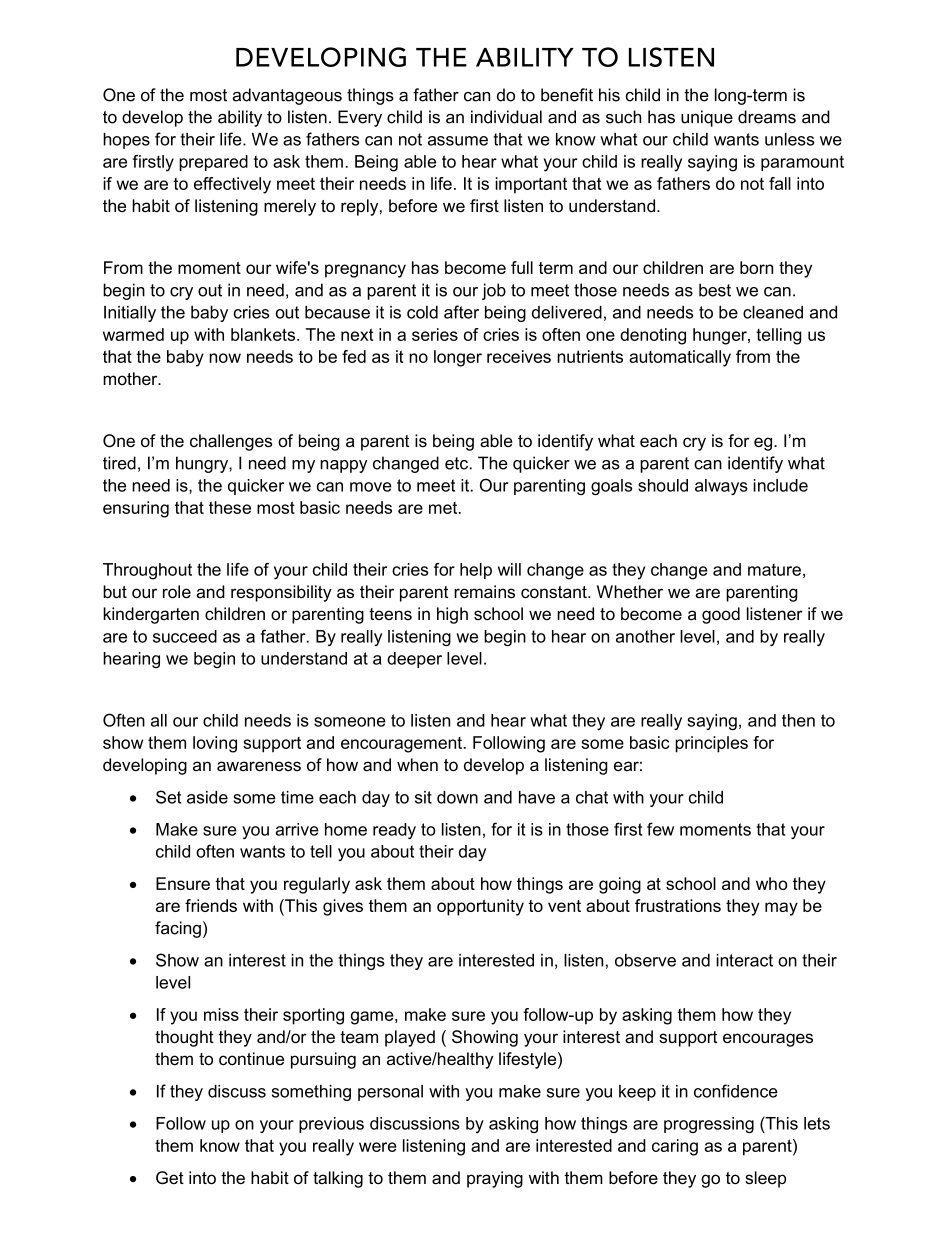  What do you see at coordinates (707, 118) in the image?
I see `unique` at bounding box center [707, 118].
